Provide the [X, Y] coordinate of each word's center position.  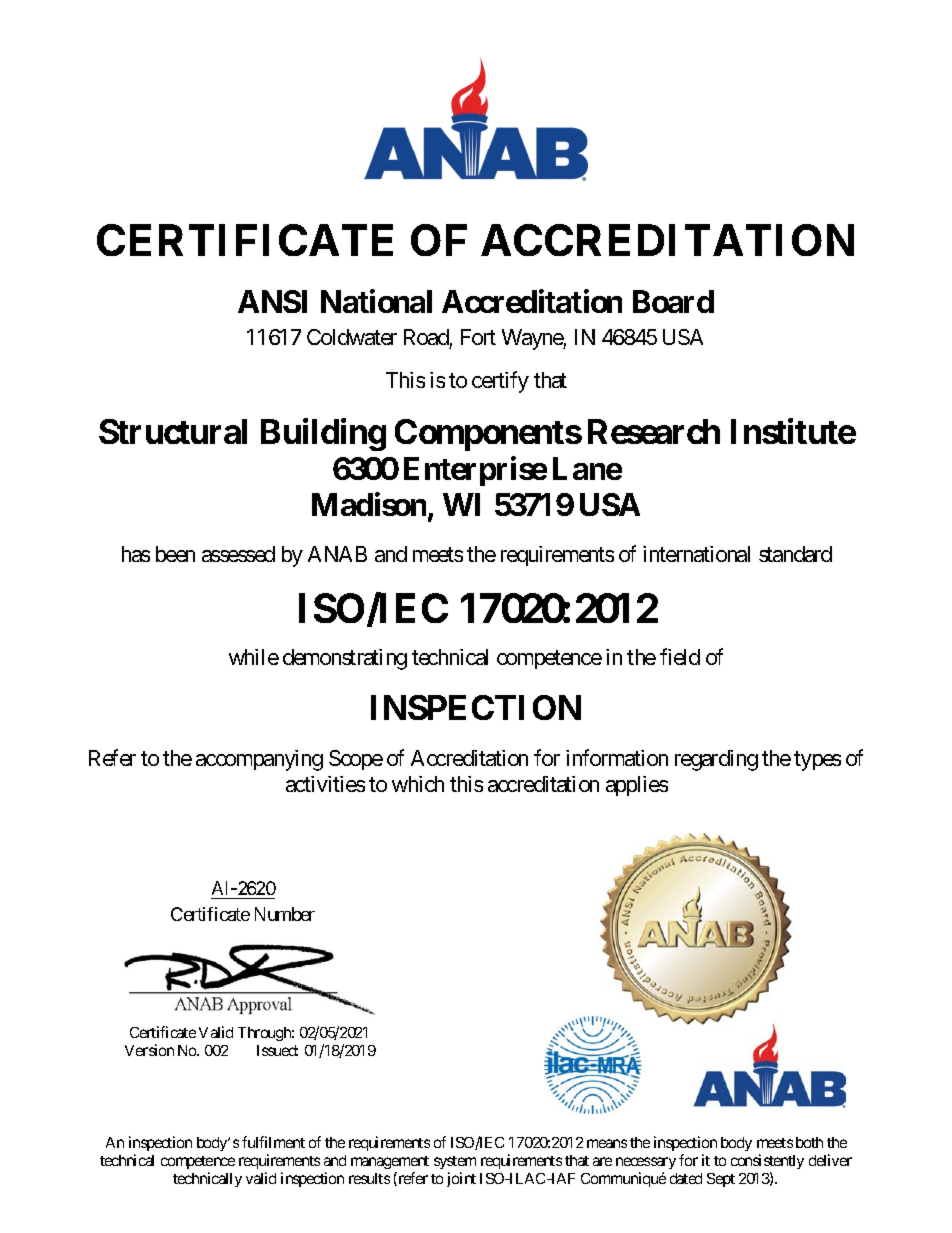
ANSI [272, 301]
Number [285, 914]
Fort [478, 337]
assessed [238, 554]
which [418, 784]
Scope [356, 760]
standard [795, 554]
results [369, 1178]
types [817, 761]
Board [673, 301]
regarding [716, 760]
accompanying [259, 760]
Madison [370, 506]
